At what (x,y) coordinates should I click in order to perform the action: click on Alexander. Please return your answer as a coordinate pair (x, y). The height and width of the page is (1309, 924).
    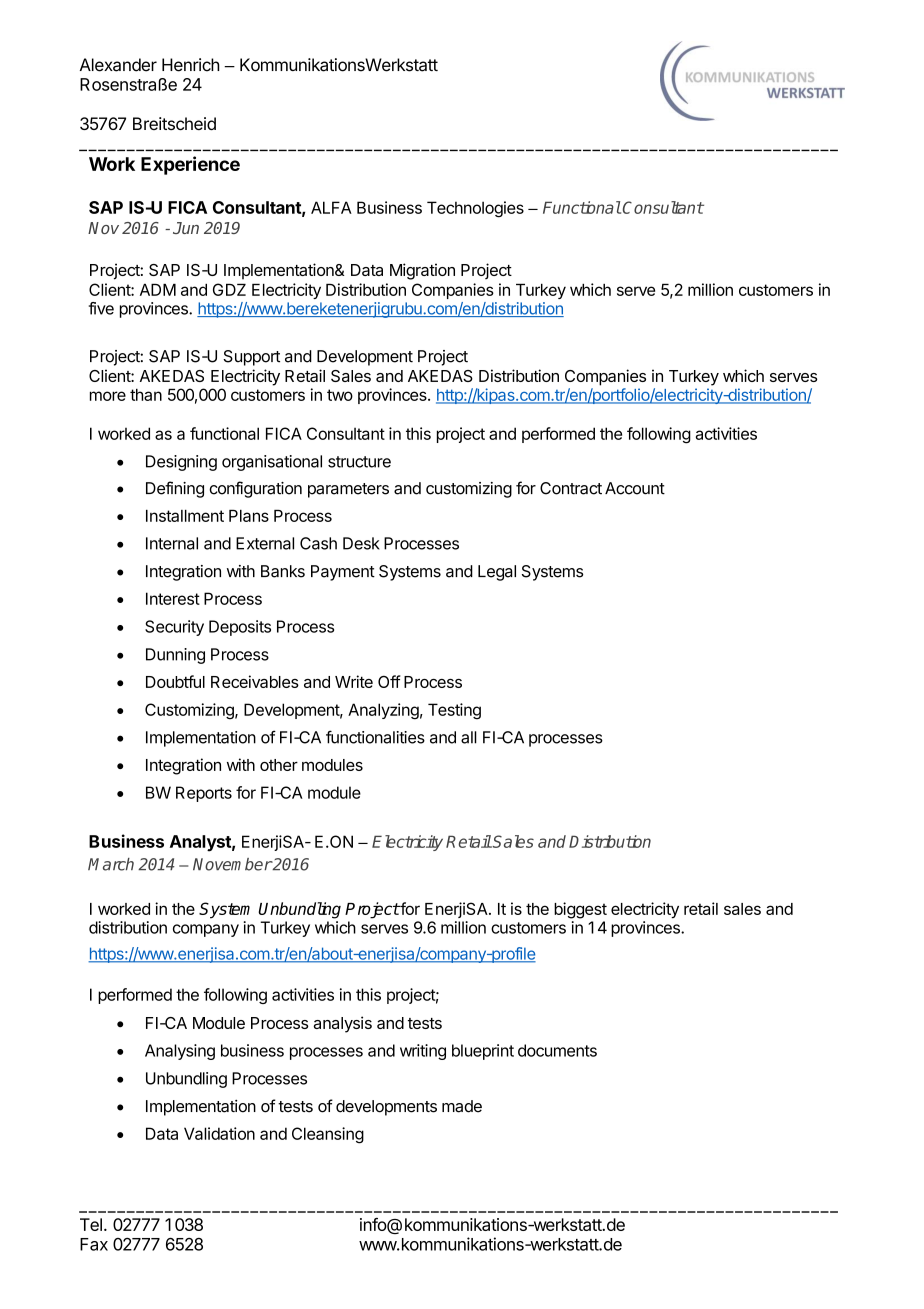
    Looking at the image, I should click on (118, 65).
